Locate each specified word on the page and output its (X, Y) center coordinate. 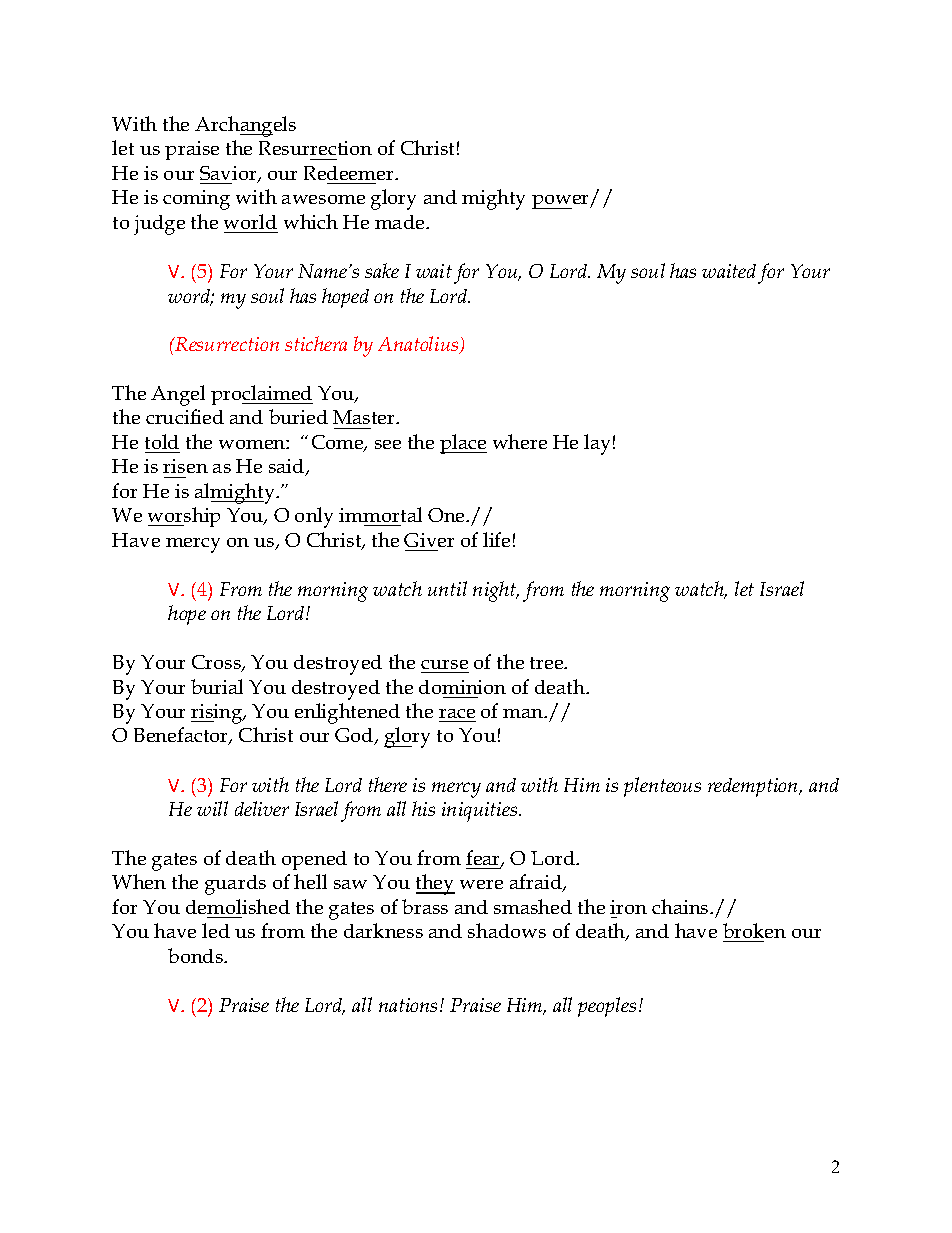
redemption (754, 787)
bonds (197, 955)
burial (217, 686)
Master (365, 417)
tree (548, 663)
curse (444, 664)
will (212, 808)
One (447, 515)
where (520, 441)
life (496, 539)
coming (196, 200)
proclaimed (262, 395)
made (401, 222)
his (423, 808)
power (562, 202)
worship (184, 517)
